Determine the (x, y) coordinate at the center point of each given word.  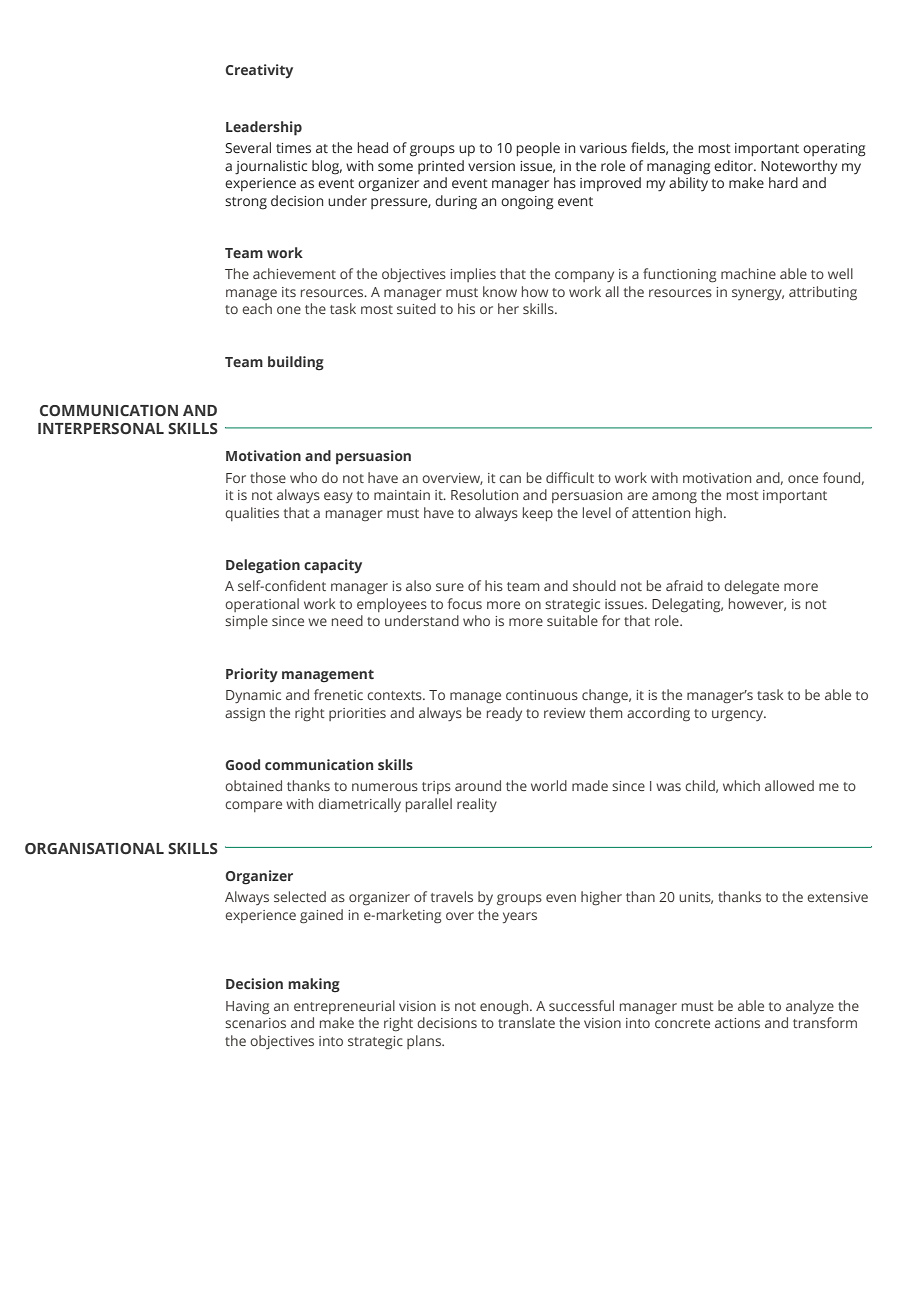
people (538, 149)
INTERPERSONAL (101, 429)
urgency (738, 716)
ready (504, 714)
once (803, 479)
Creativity (259, 71)
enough (505, 1007)
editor (734, 165)
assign (245, 714)
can (510, 479)
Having (247, 1008)
